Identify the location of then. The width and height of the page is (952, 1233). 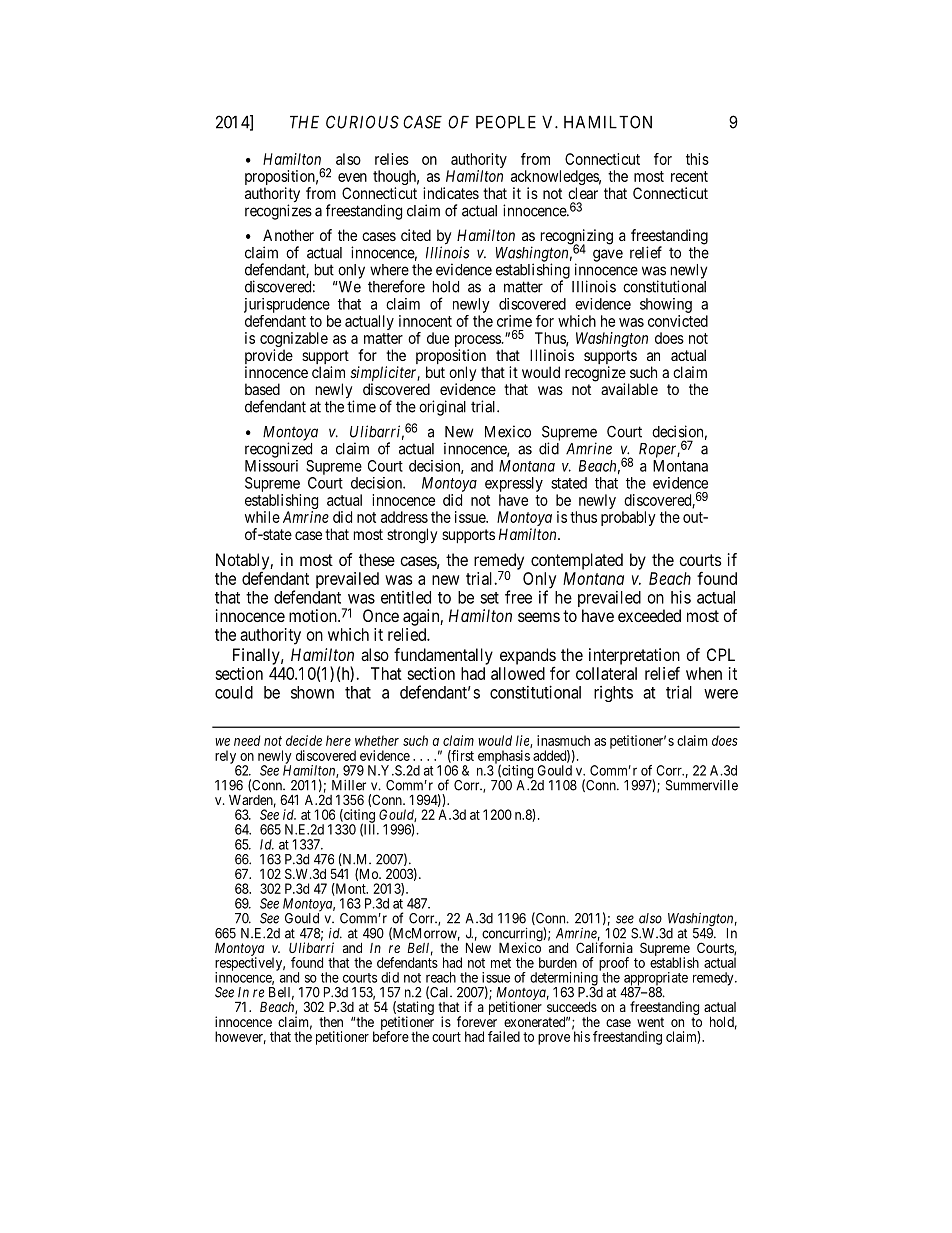
(331, 1022).
